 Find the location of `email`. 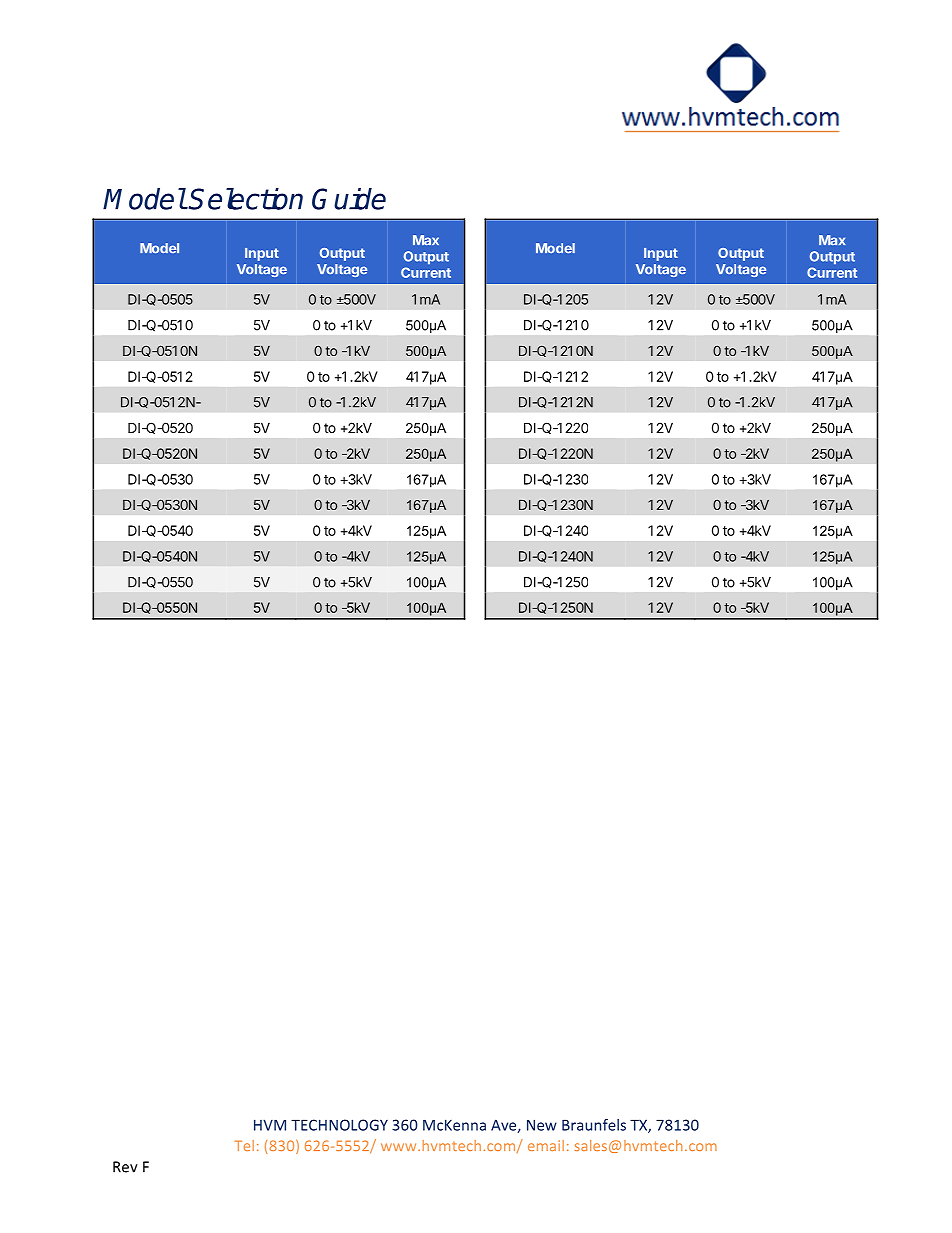

email is located at coordinates (546, 1145).
